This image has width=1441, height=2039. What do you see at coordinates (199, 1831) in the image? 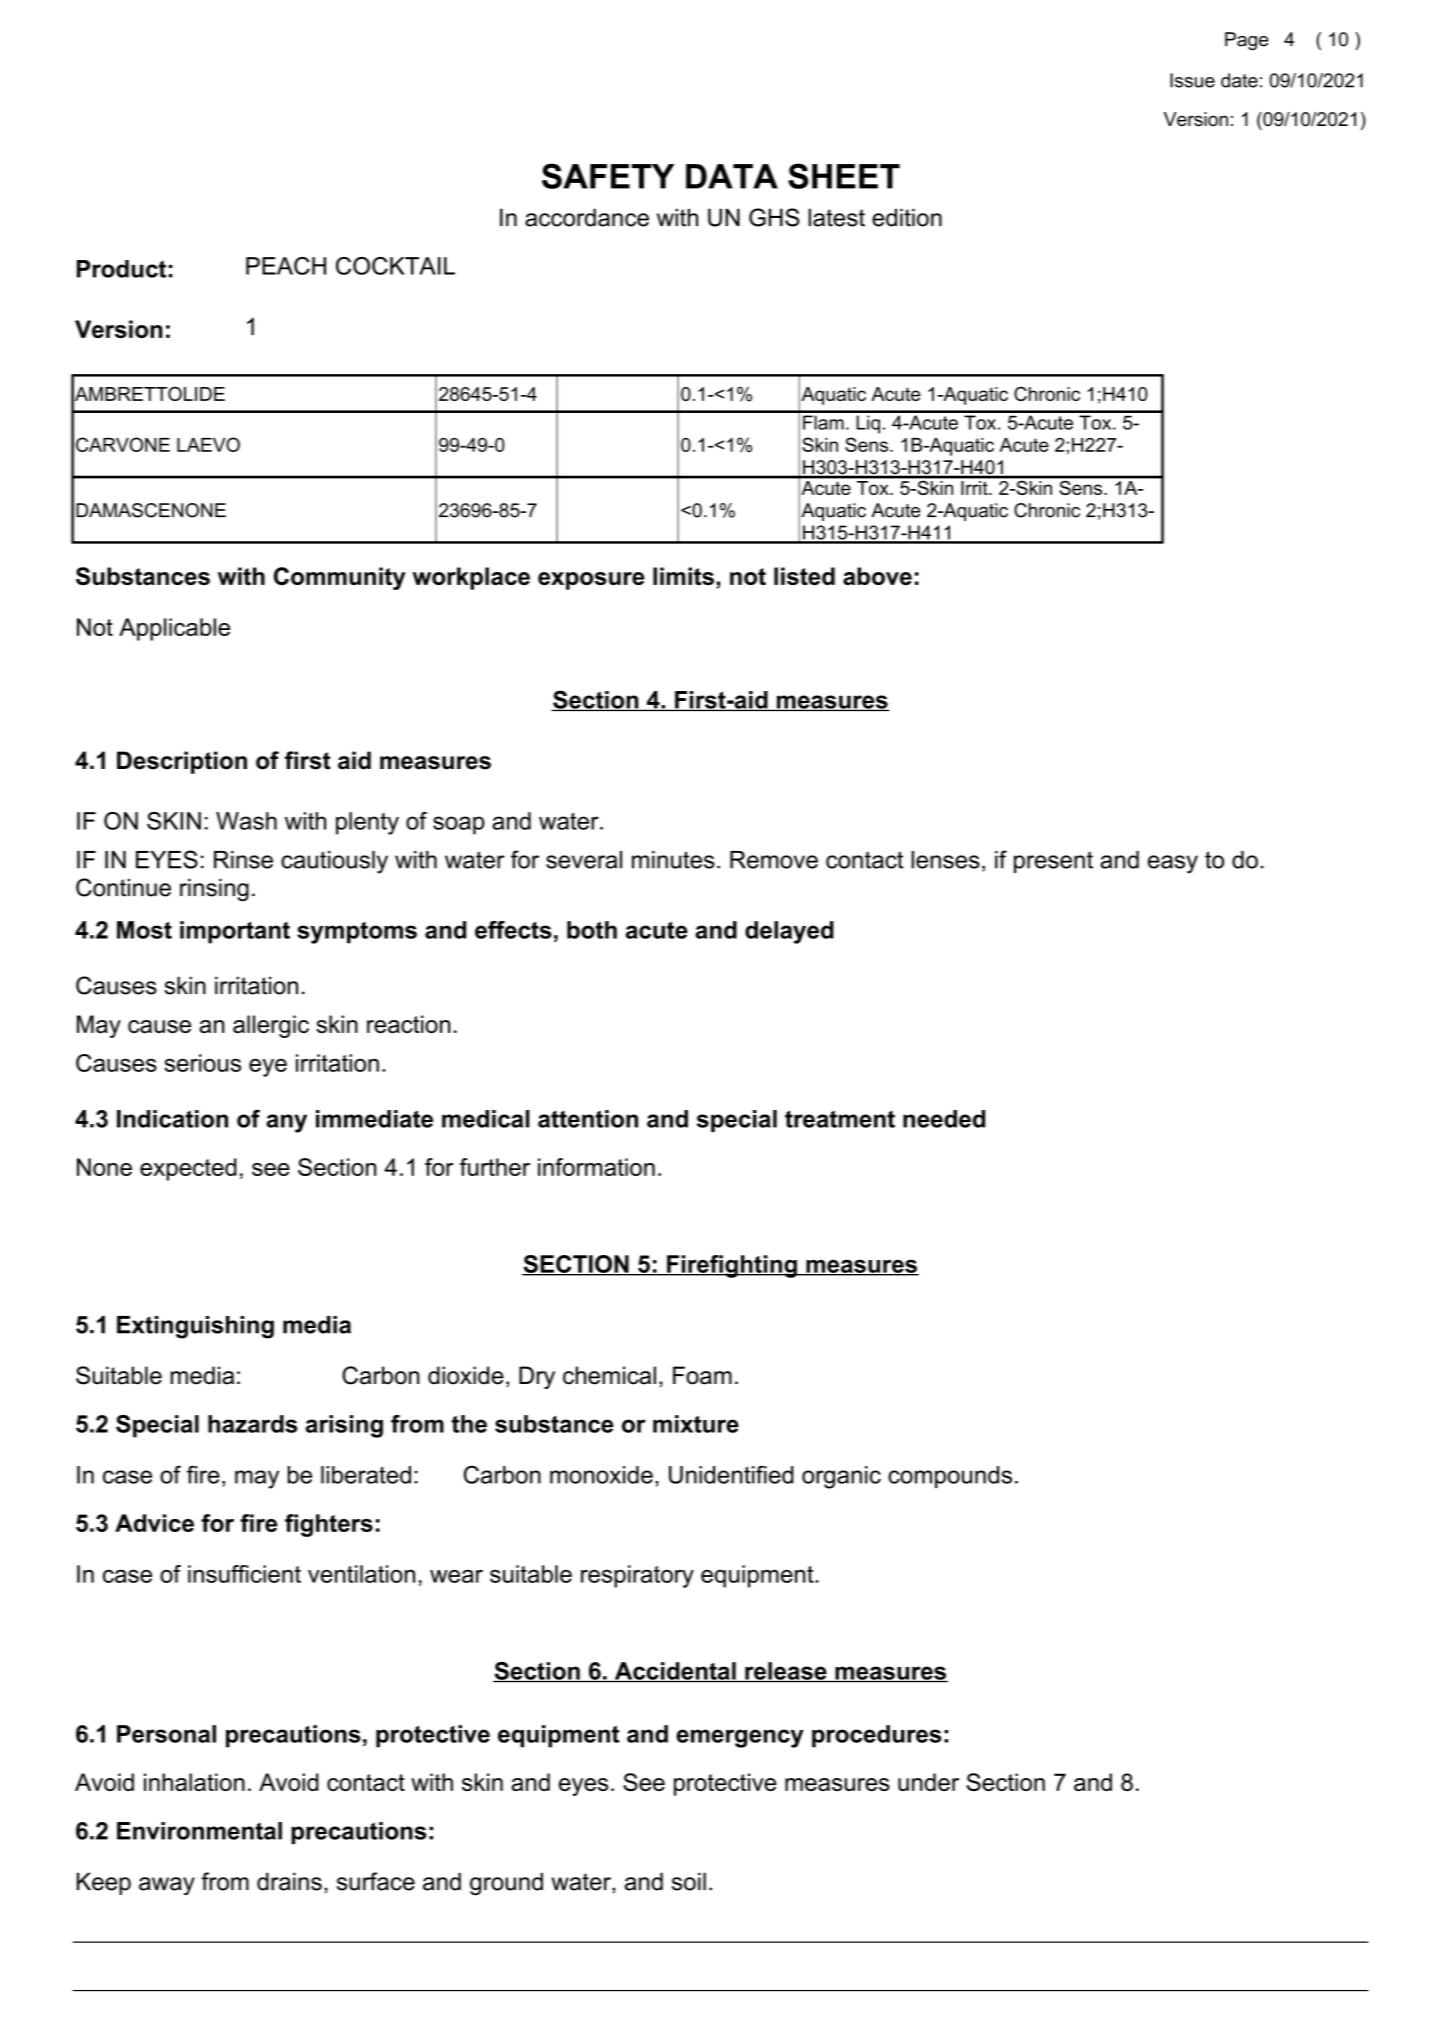
I see `Environmental` at bounding box center [199, 1831].
